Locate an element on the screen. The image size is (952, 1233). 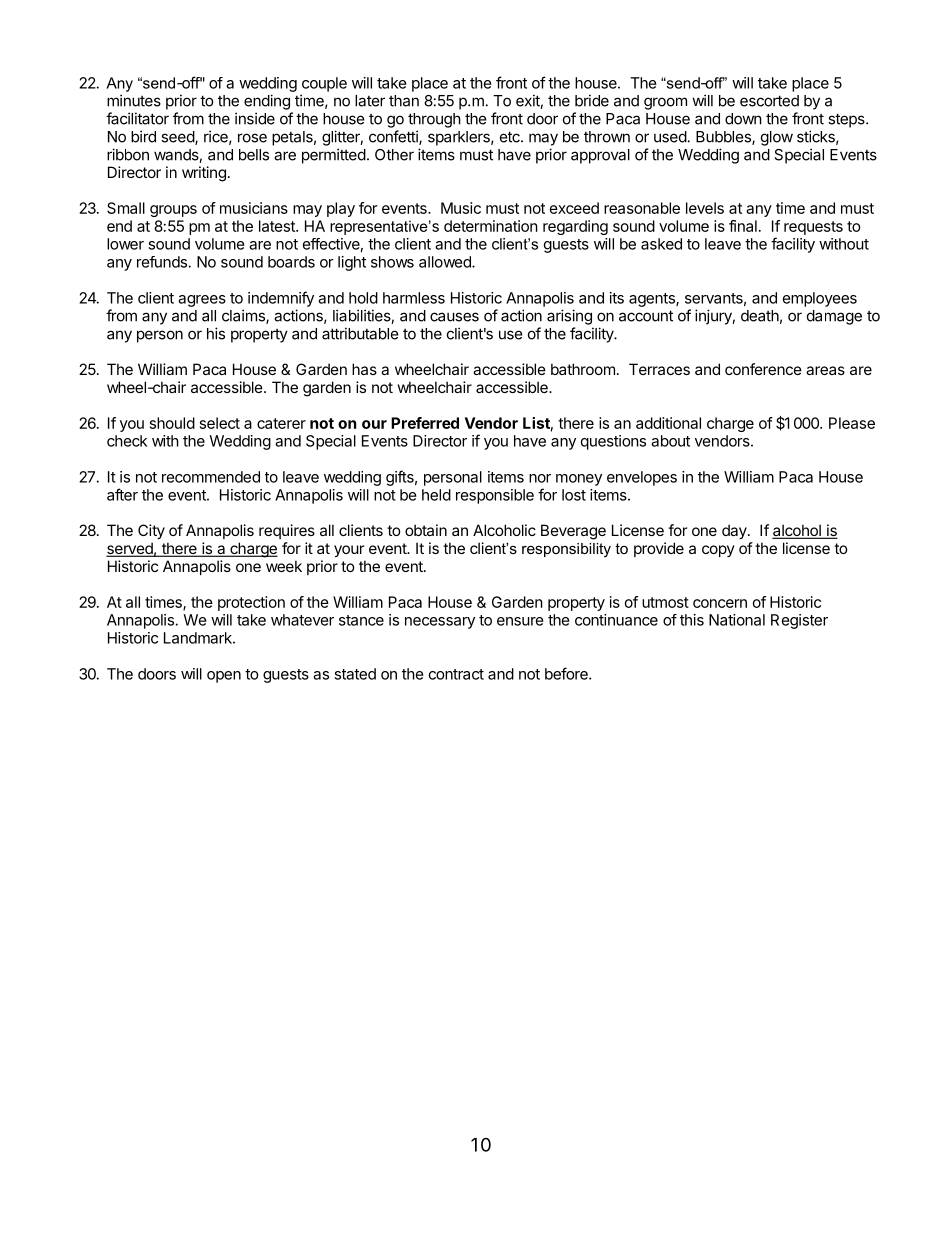
ending is located at coordinates (267, 102).
